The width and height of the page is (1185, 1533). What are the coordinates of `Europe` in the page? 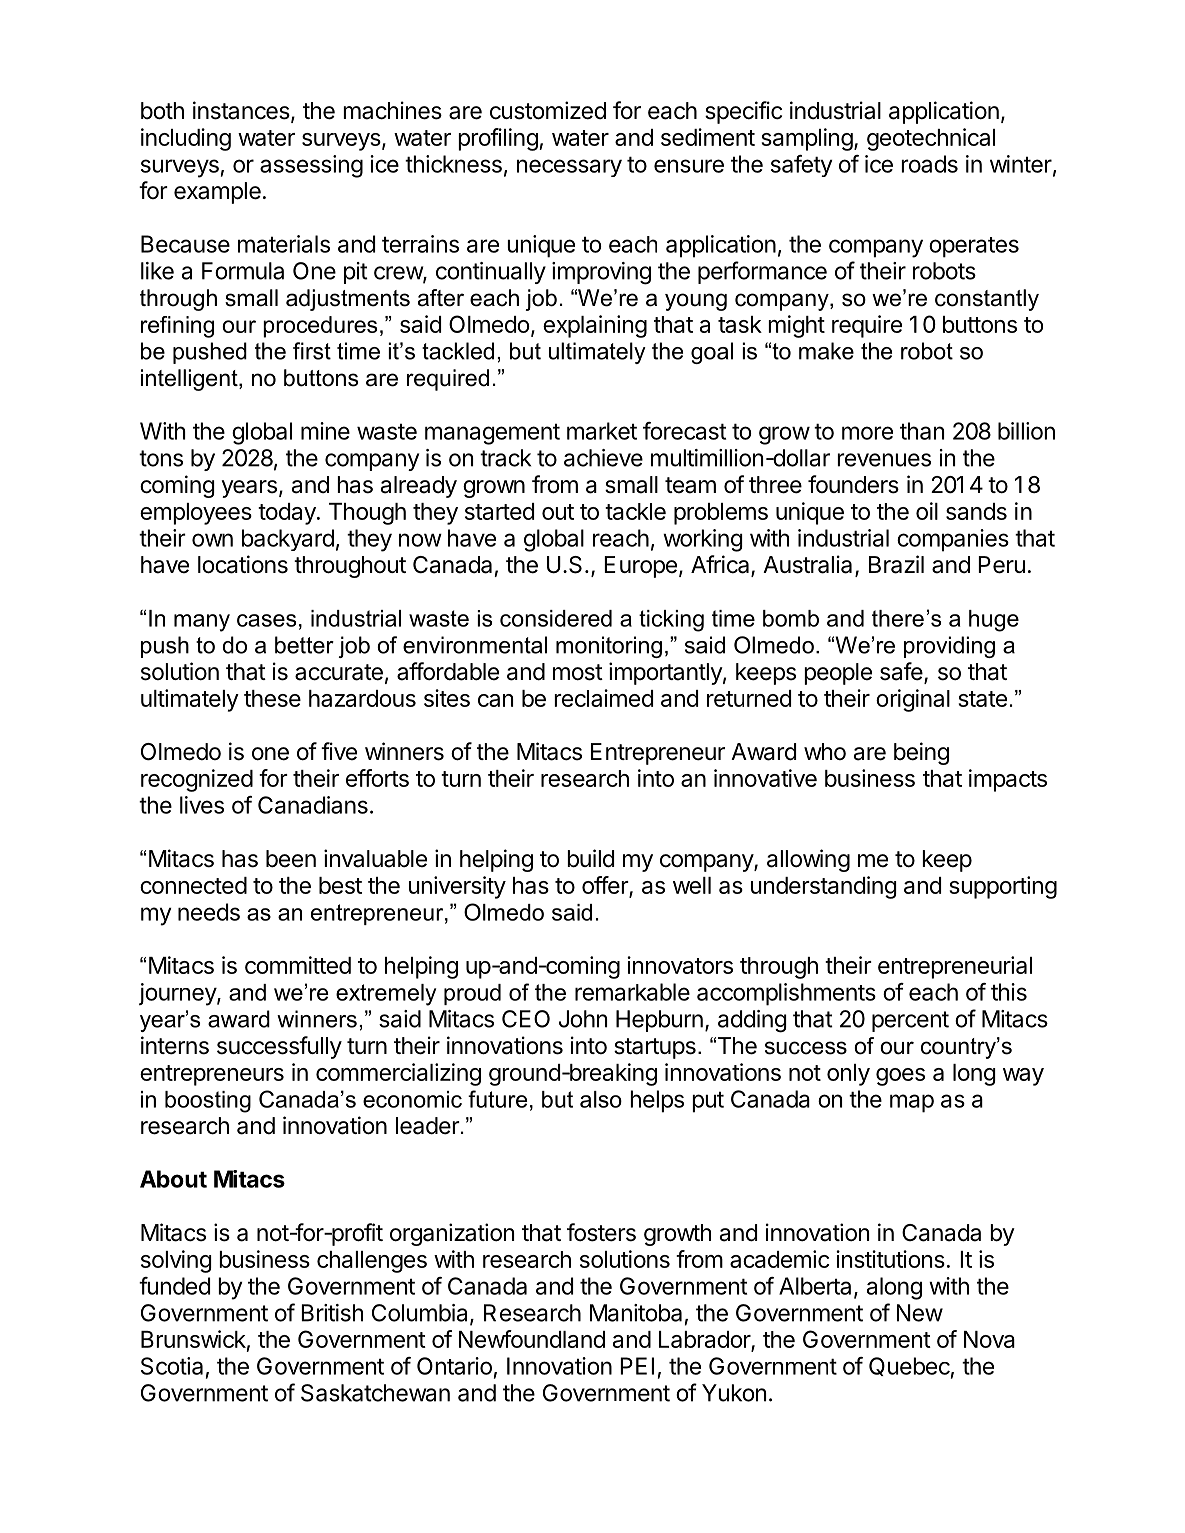 It's located at (640, 567).
